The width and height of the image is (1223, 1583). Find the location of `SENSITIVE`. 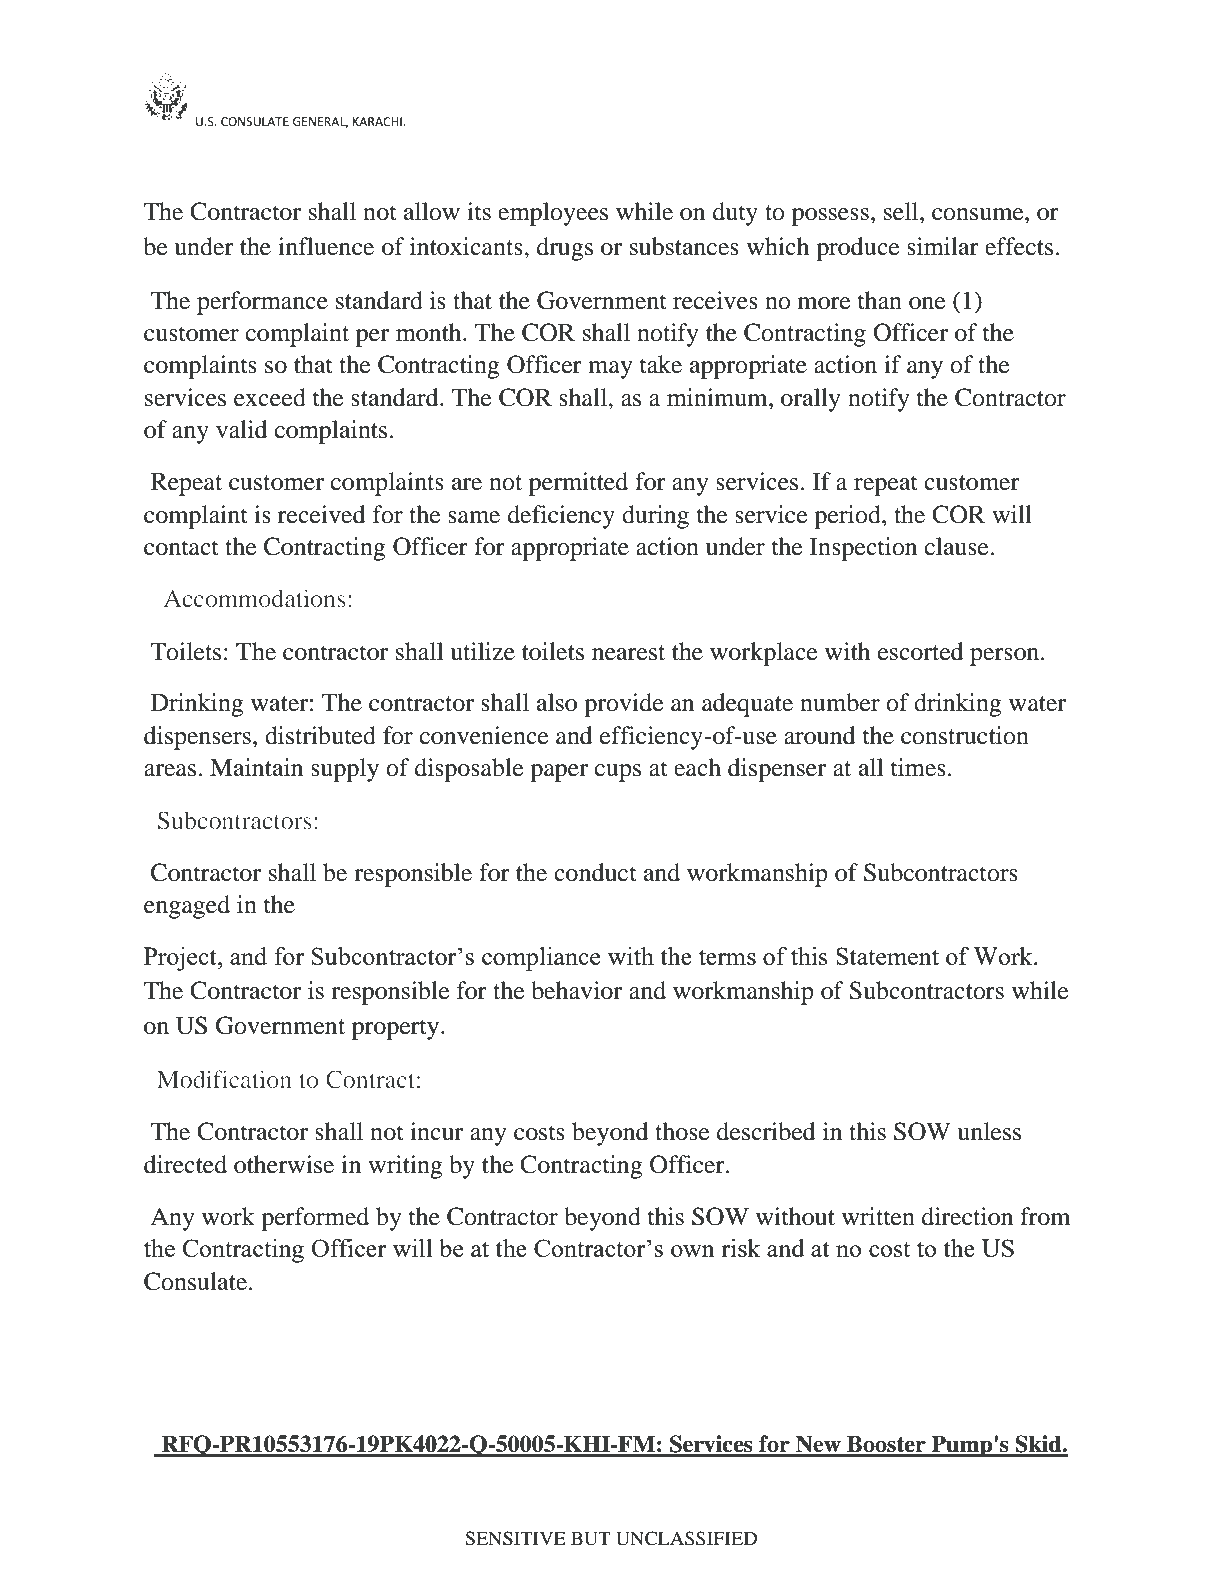

SENSITIVE is located at coordinates (515, 1538).
